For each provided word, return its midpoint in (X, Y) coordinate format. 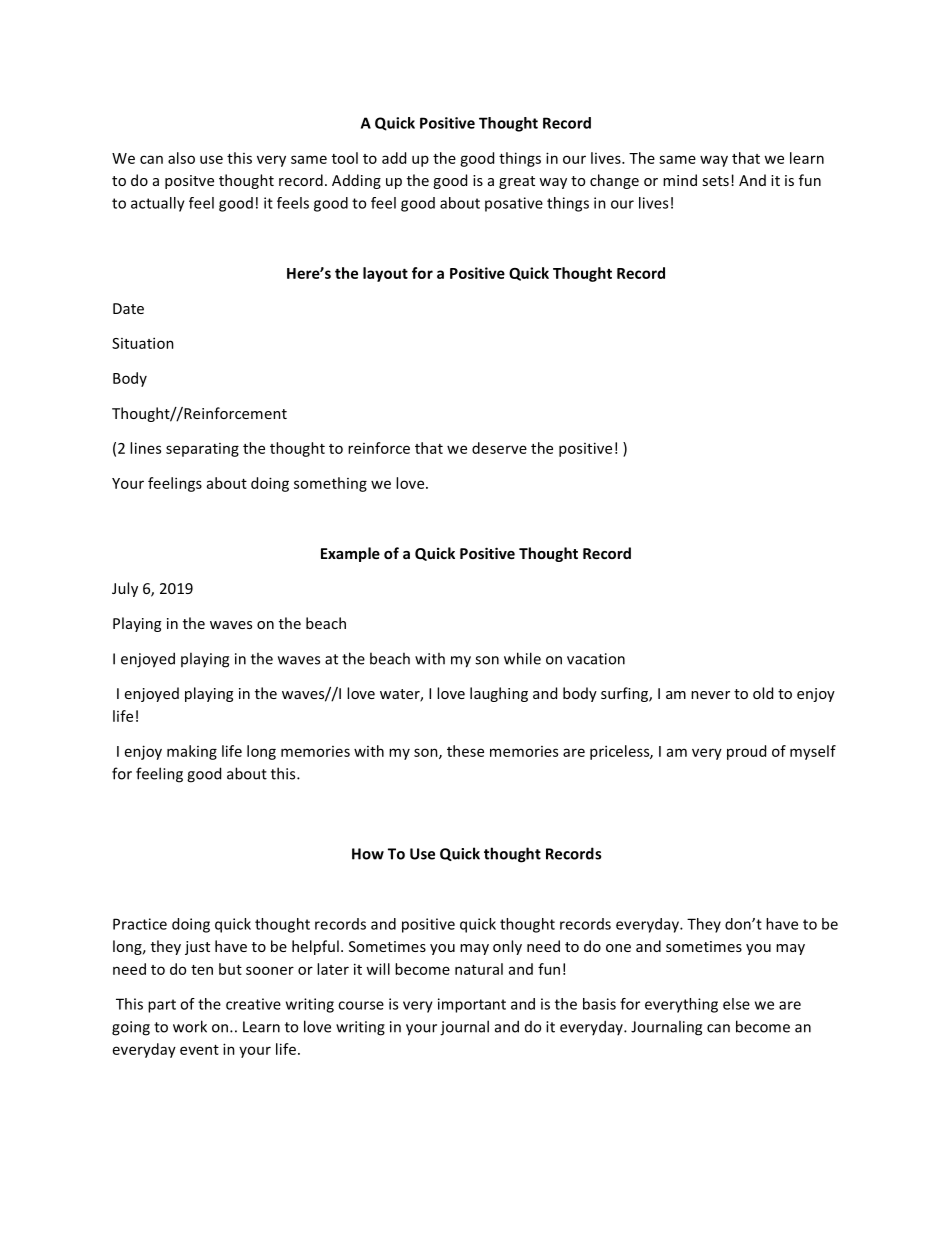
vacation (596, 659)
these (465, 751)
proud (746, 752)
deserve (499, 448)
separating (202, 450)
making (192, 752)
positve (189, 182)
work (190, 1026)
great (517, 182)
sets (715, 181)
